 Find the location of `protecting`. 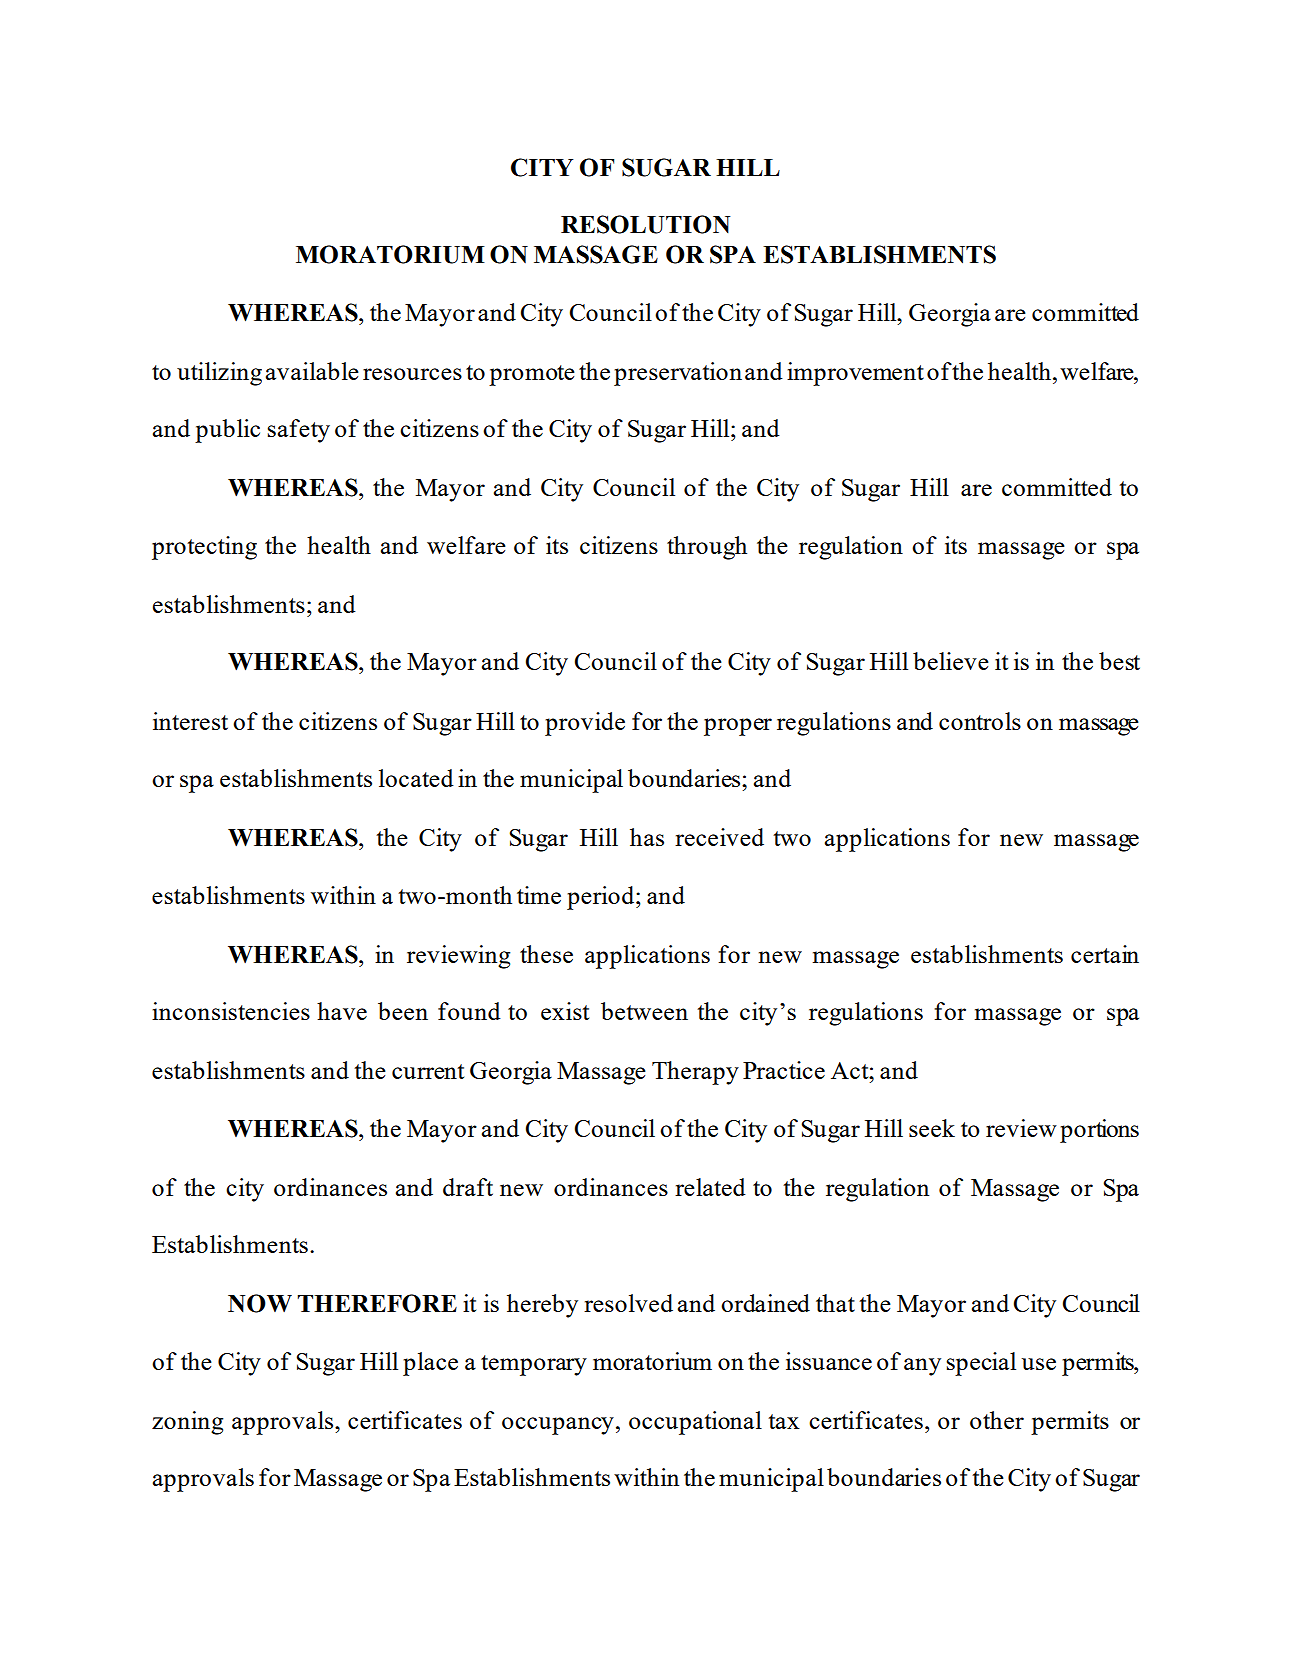

protecting is located at coordinates (204, 548).
